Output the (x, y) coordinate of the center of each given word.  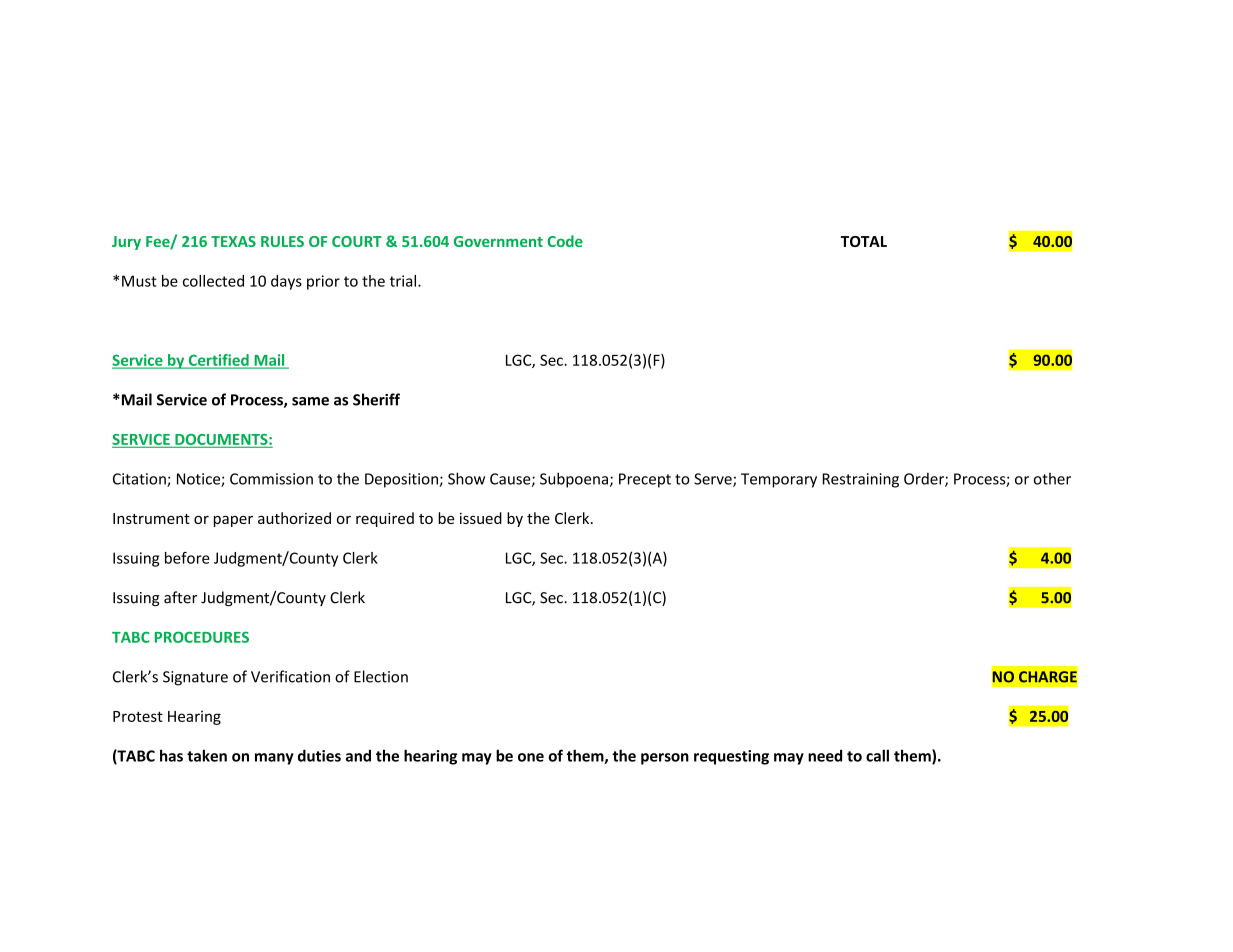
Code (565, 241)
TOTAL (864, 241)
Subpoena (574, 480)
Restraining (861, 480)
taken (207, 755)
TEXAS (233, 241)
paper (233, 521)
